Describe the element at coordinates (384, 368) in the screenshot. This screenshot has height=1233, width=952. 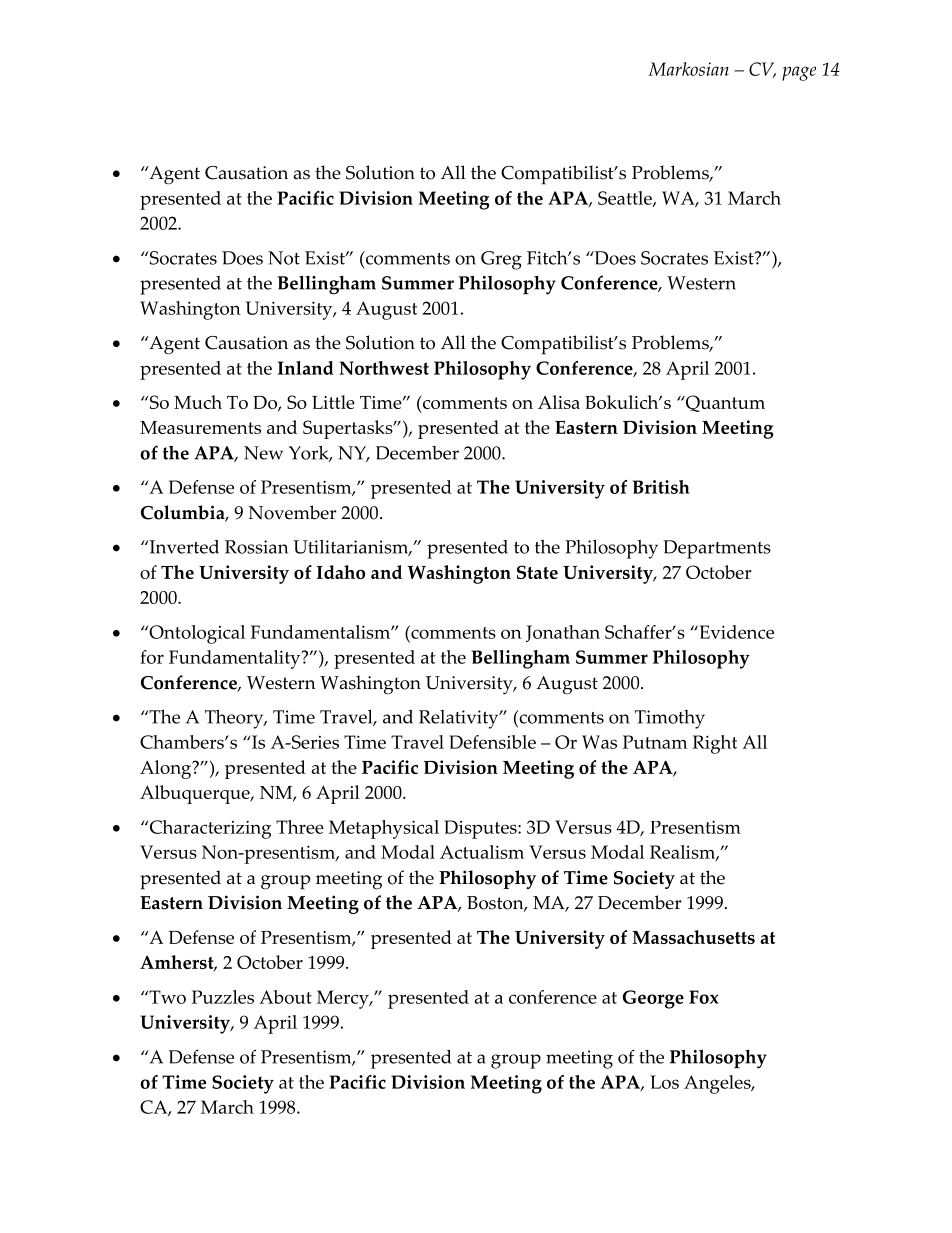
I see `Northwest` at that location.
